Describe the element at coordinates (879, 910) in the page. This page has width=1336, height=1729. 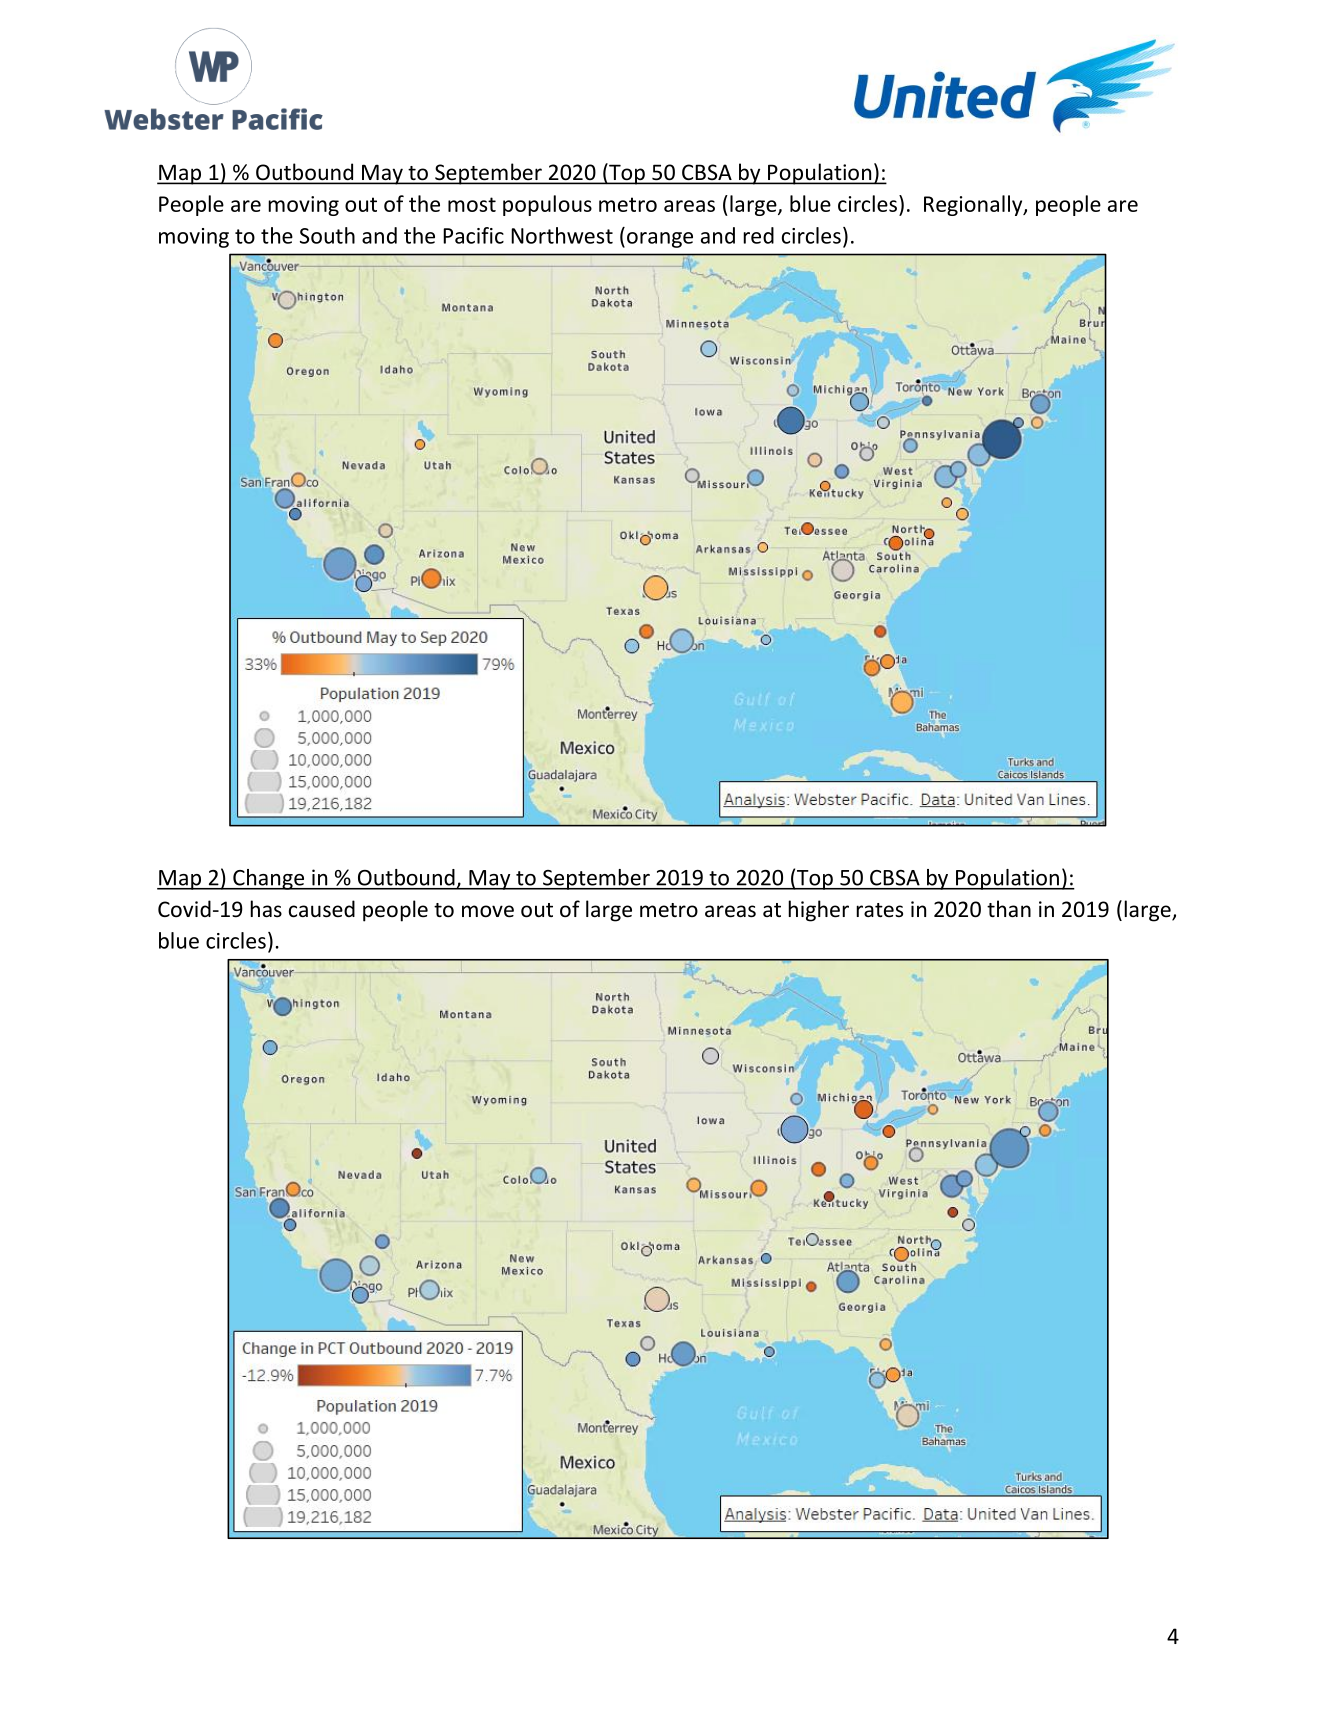
I see `rates` at that location.
